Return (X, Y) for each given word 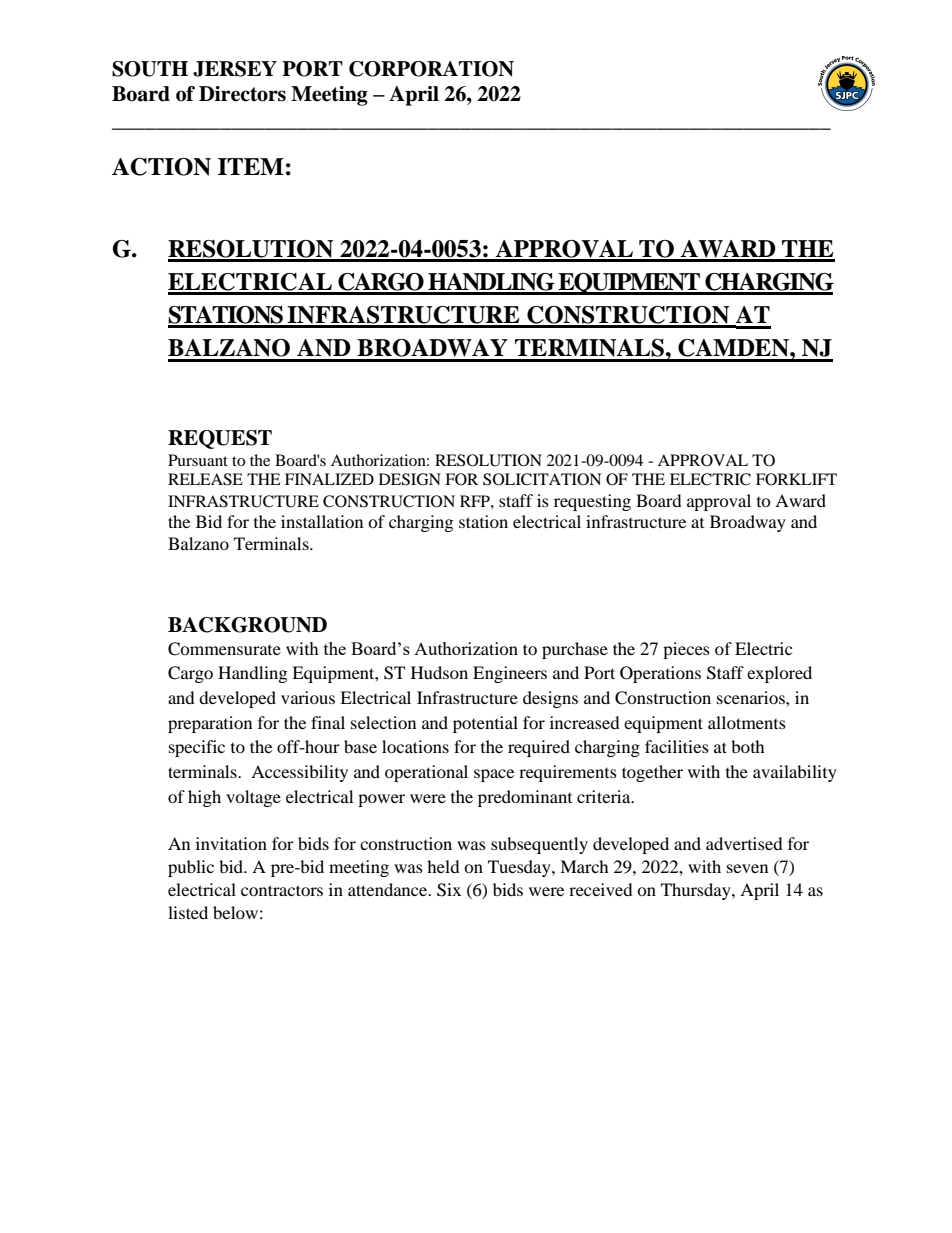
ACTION (161, 167)
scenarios (752, 697)
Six (449, 890)
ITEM (251, 166)
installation (322, 521)
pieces (686, 650)
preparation (210, 724)
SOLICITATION (542, 479)
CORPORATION (431, 69)
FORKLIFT (796, 479)
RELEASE (205, 479)
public (191, 868)
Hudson (439, 672)
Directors (242, 94)
